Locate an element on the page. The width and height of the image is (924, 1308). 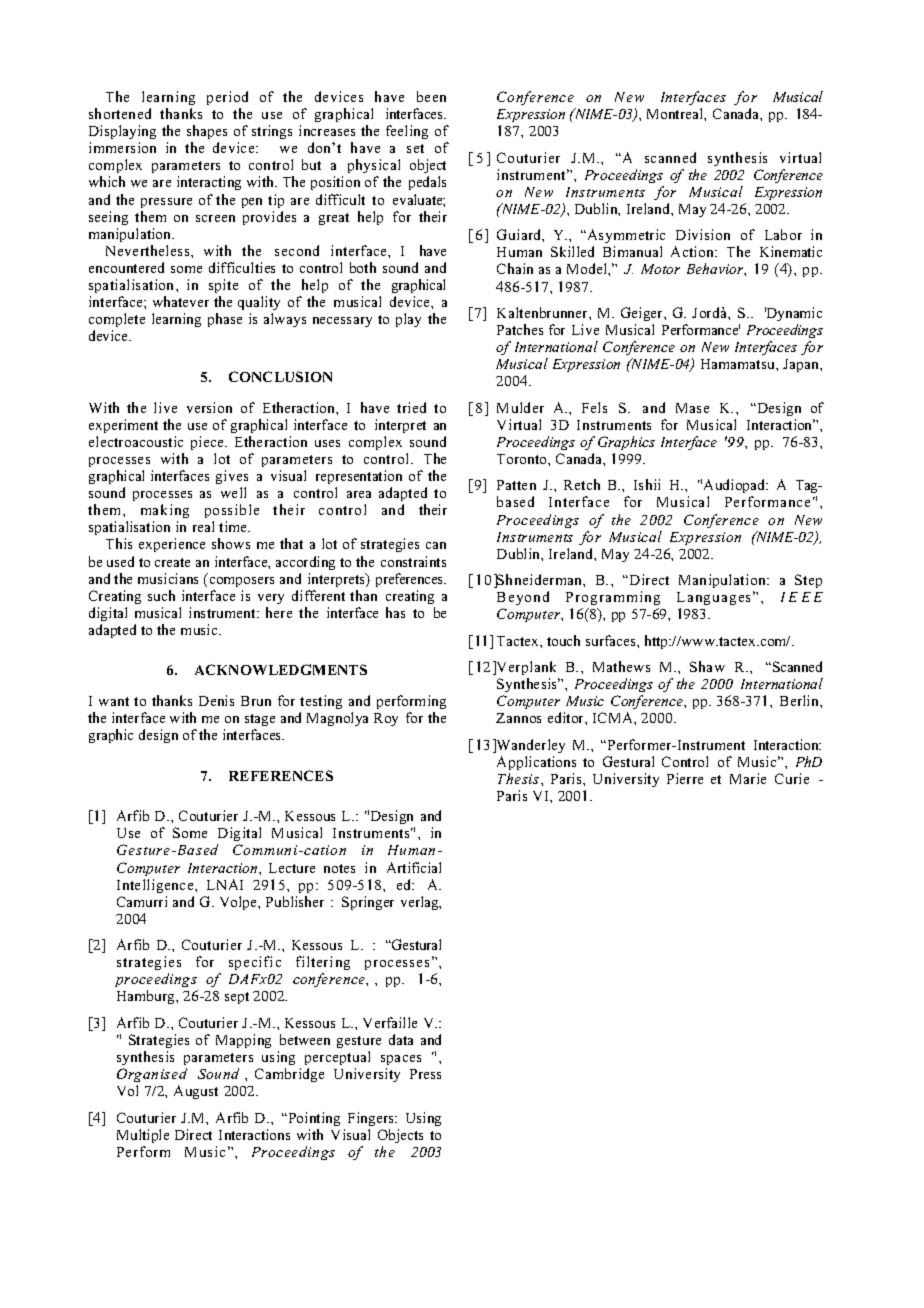
Roy is located at coordinates (386, 719).
